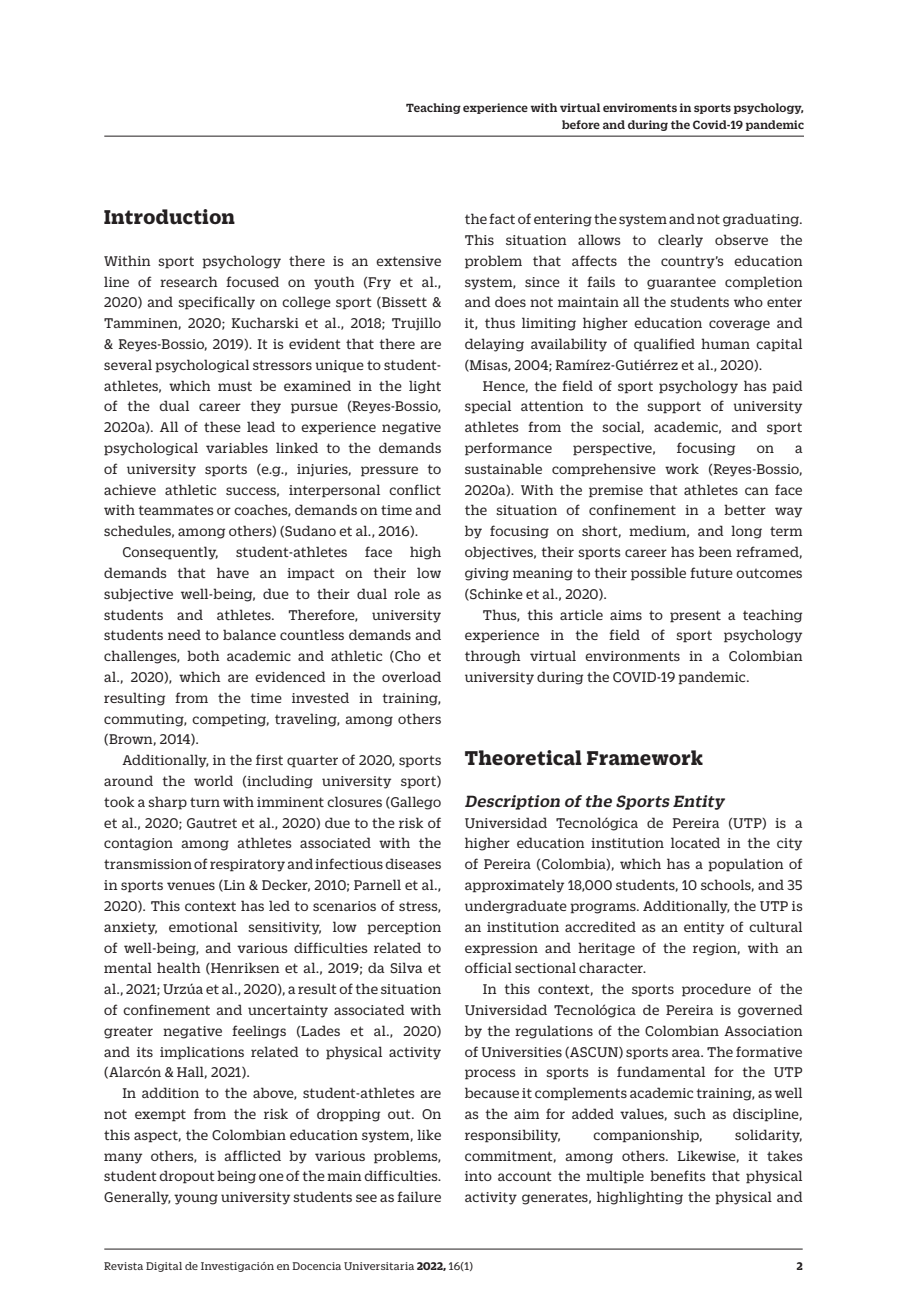 This screenshot has width=907, height=1316. What do you see at coordinates (203, 655) in the screenshot?
I see `both` at bounding box center [203, 655].
